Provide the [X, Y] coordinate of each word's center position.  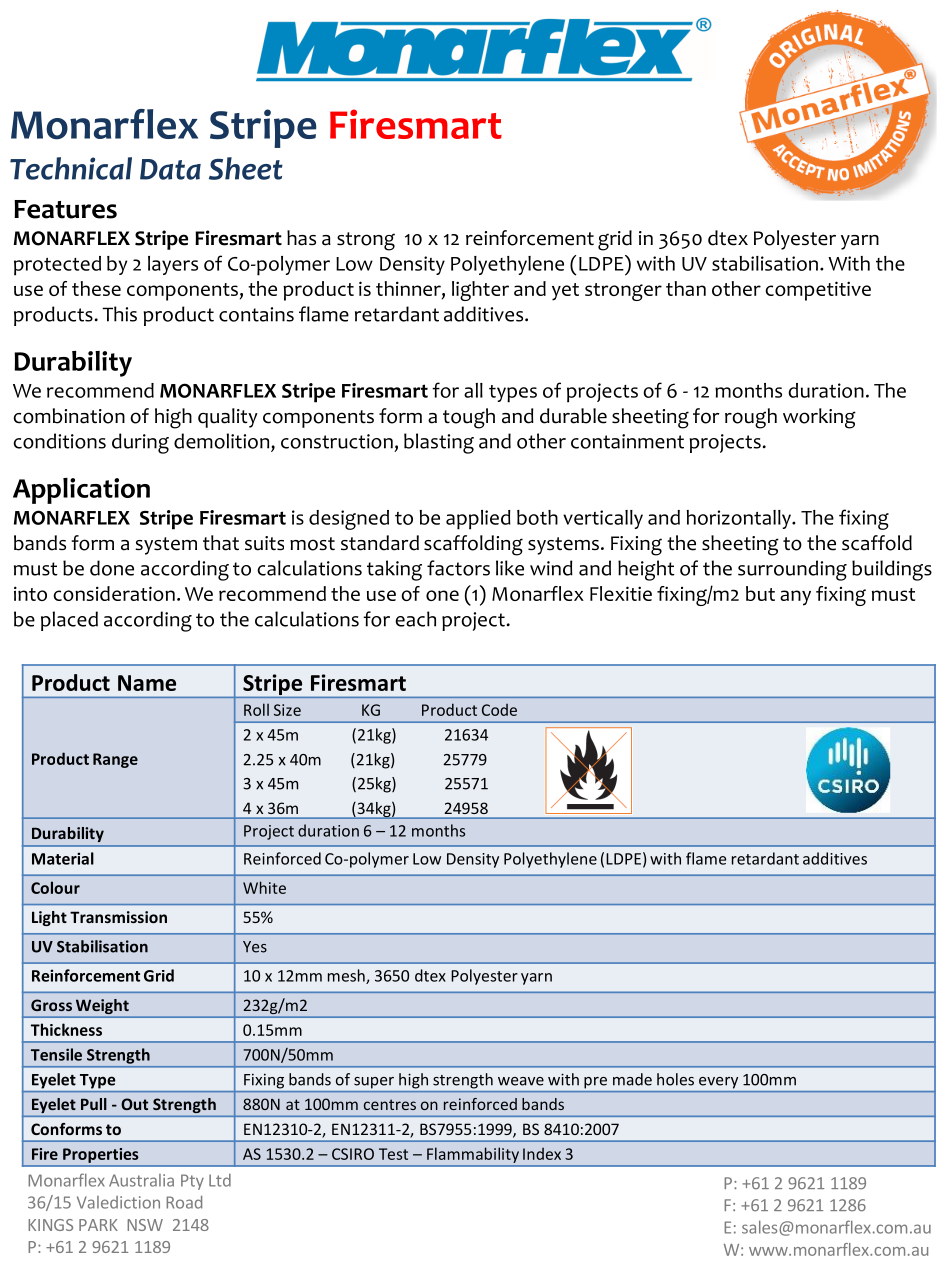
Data [170, 169]
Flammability [473, 1155]
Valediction [118, 1202]
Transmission [118, 917]
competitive [818, 291]
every [718, 1083]
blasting [439, 443]
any [795, 598]
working [819, 418]
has [301, 238]
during [140, 443]
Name [147, 683]
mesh [347, 976]
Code [499, 710]
